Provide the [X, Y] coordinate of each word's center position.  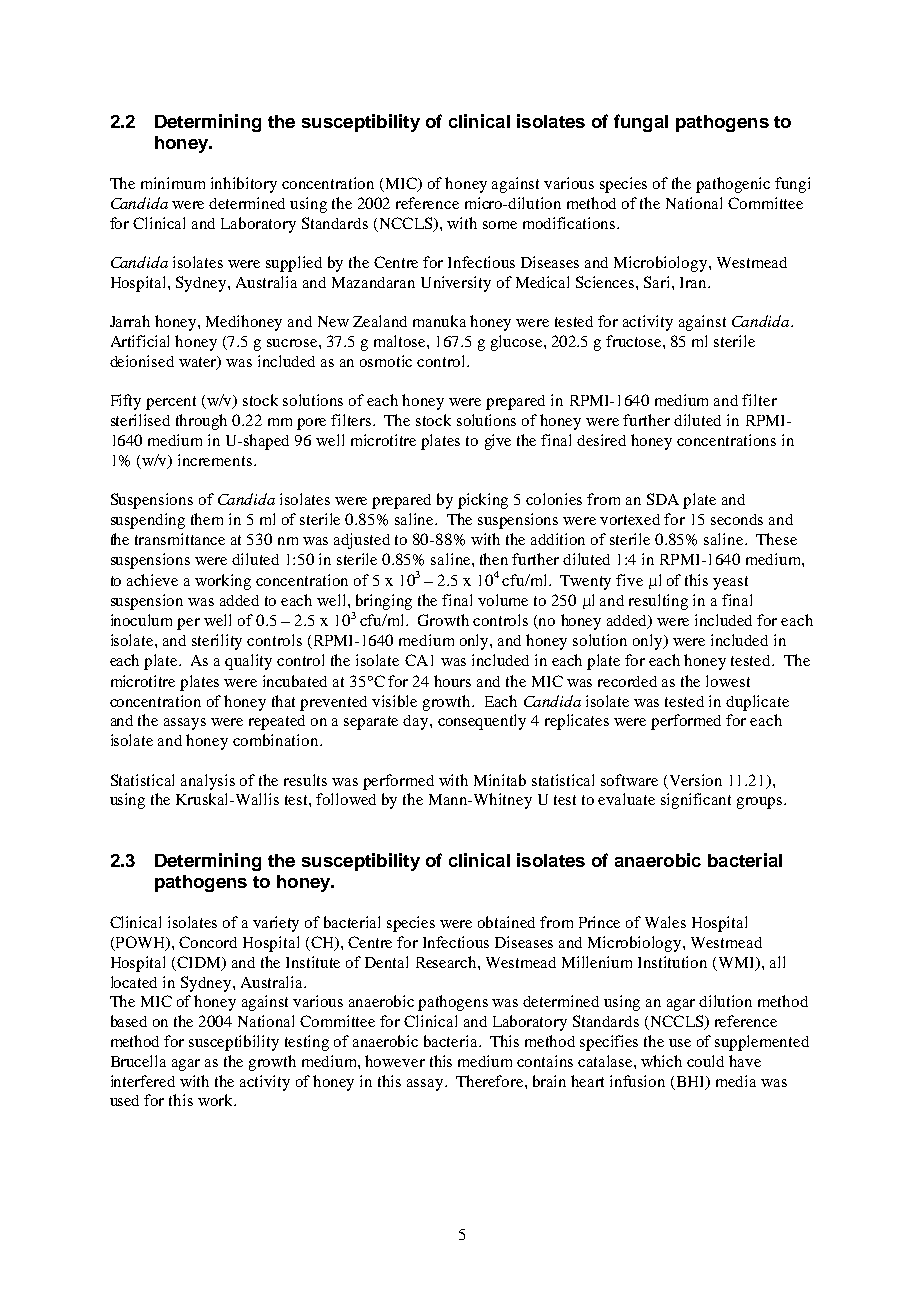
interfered [143, 1081]
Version [696, 780]
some [500, 225]
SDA [663, 499]
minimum [173, 183]
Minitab [500, 780]
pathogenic [733, 185]
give [498, 442]
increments [215, 460]
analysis [208, 782]
